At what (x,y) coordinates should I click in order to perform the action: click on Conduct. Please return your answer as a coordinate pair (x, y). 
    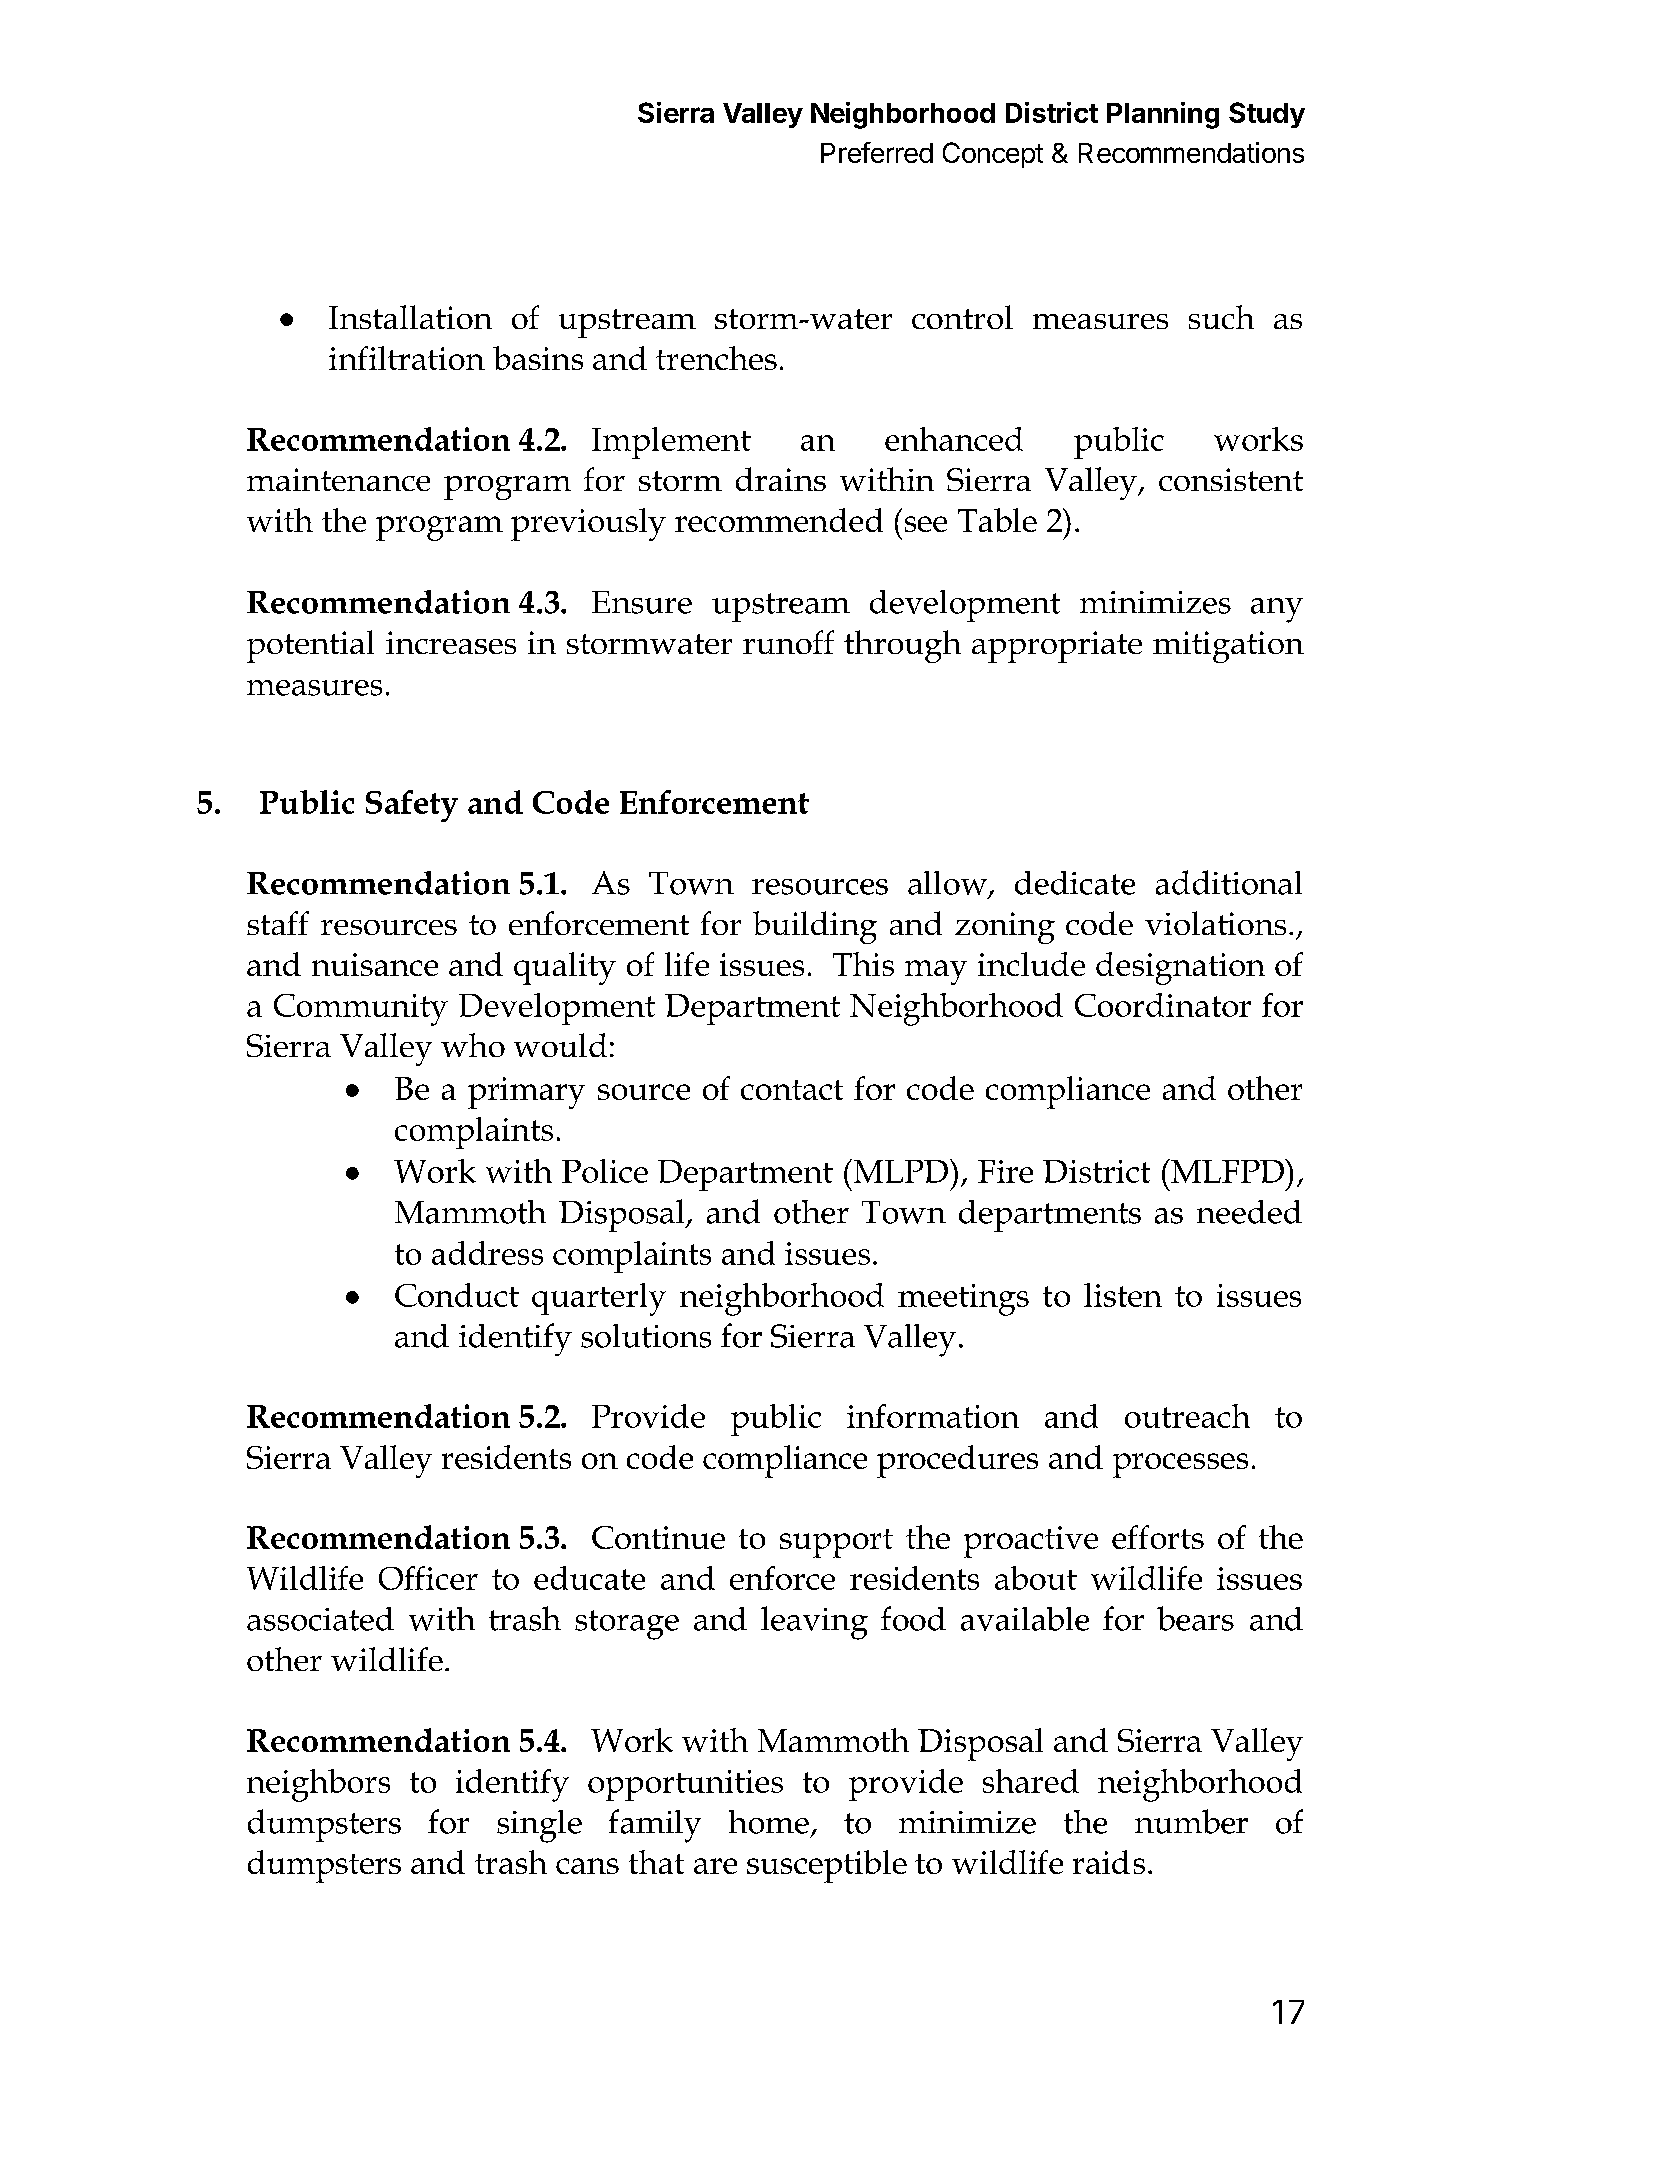
    Looking at the image, I should click on (457, 1295).
